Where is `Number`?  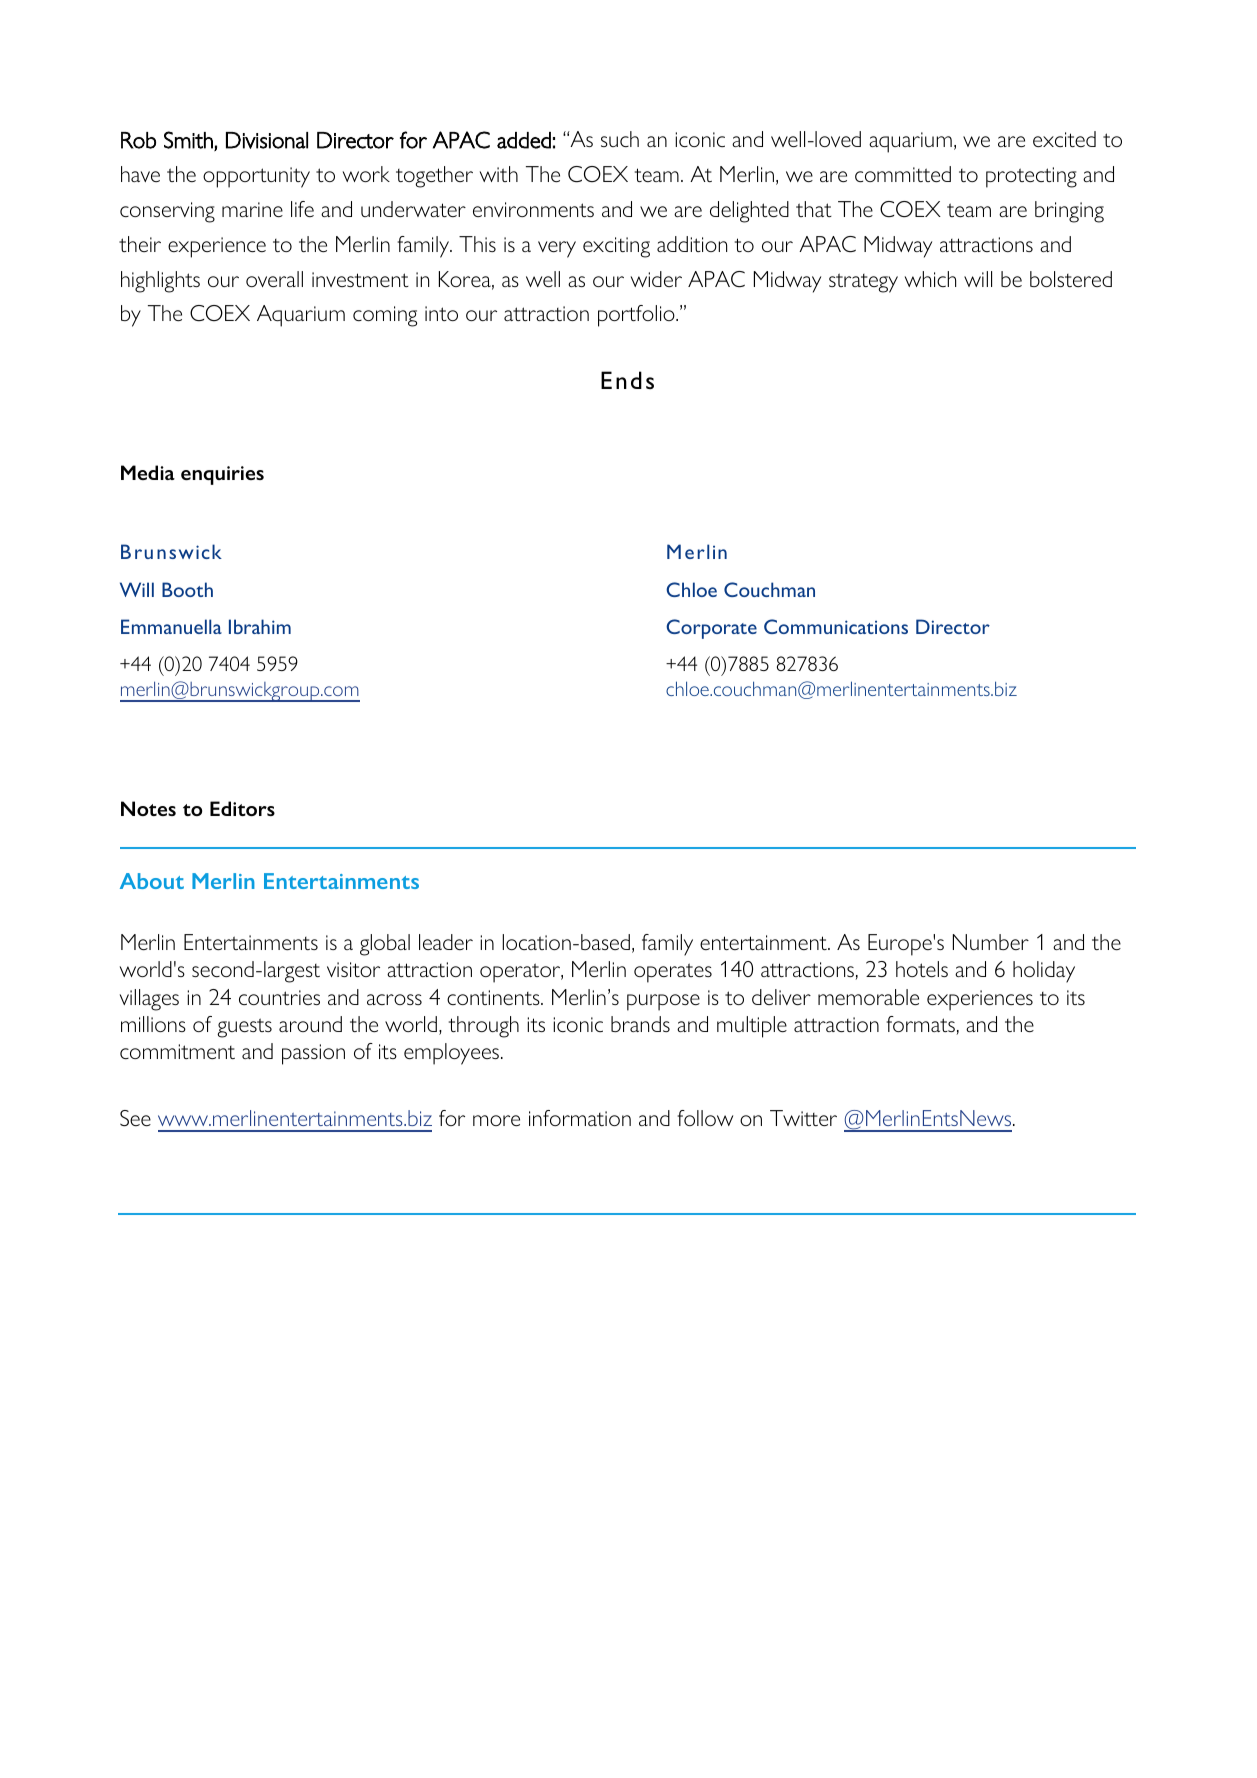
Number is located at coordinates (991, 942).
